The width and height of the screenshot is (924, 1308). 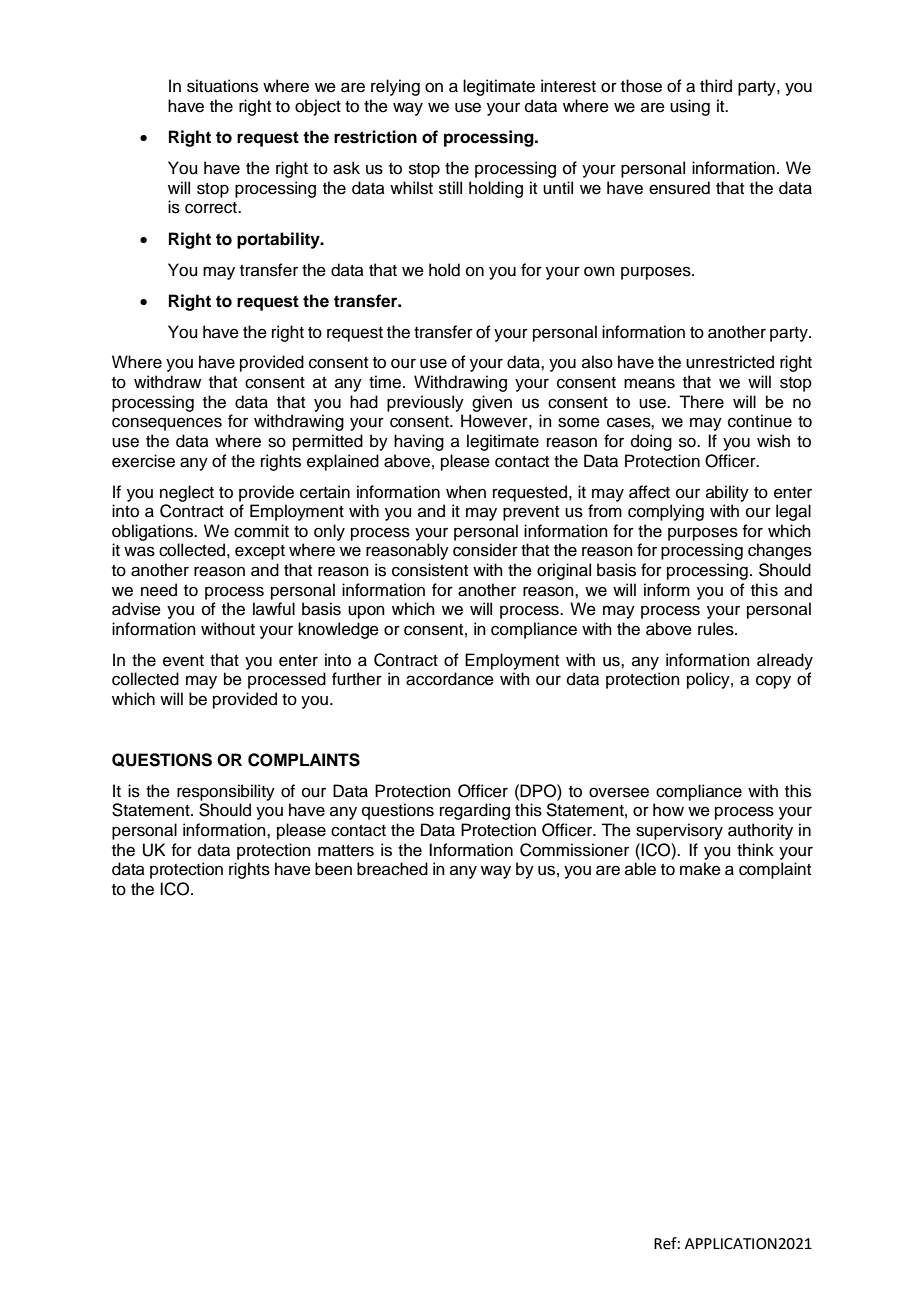 I want to click on regarding, so click(x=475, y=811).
